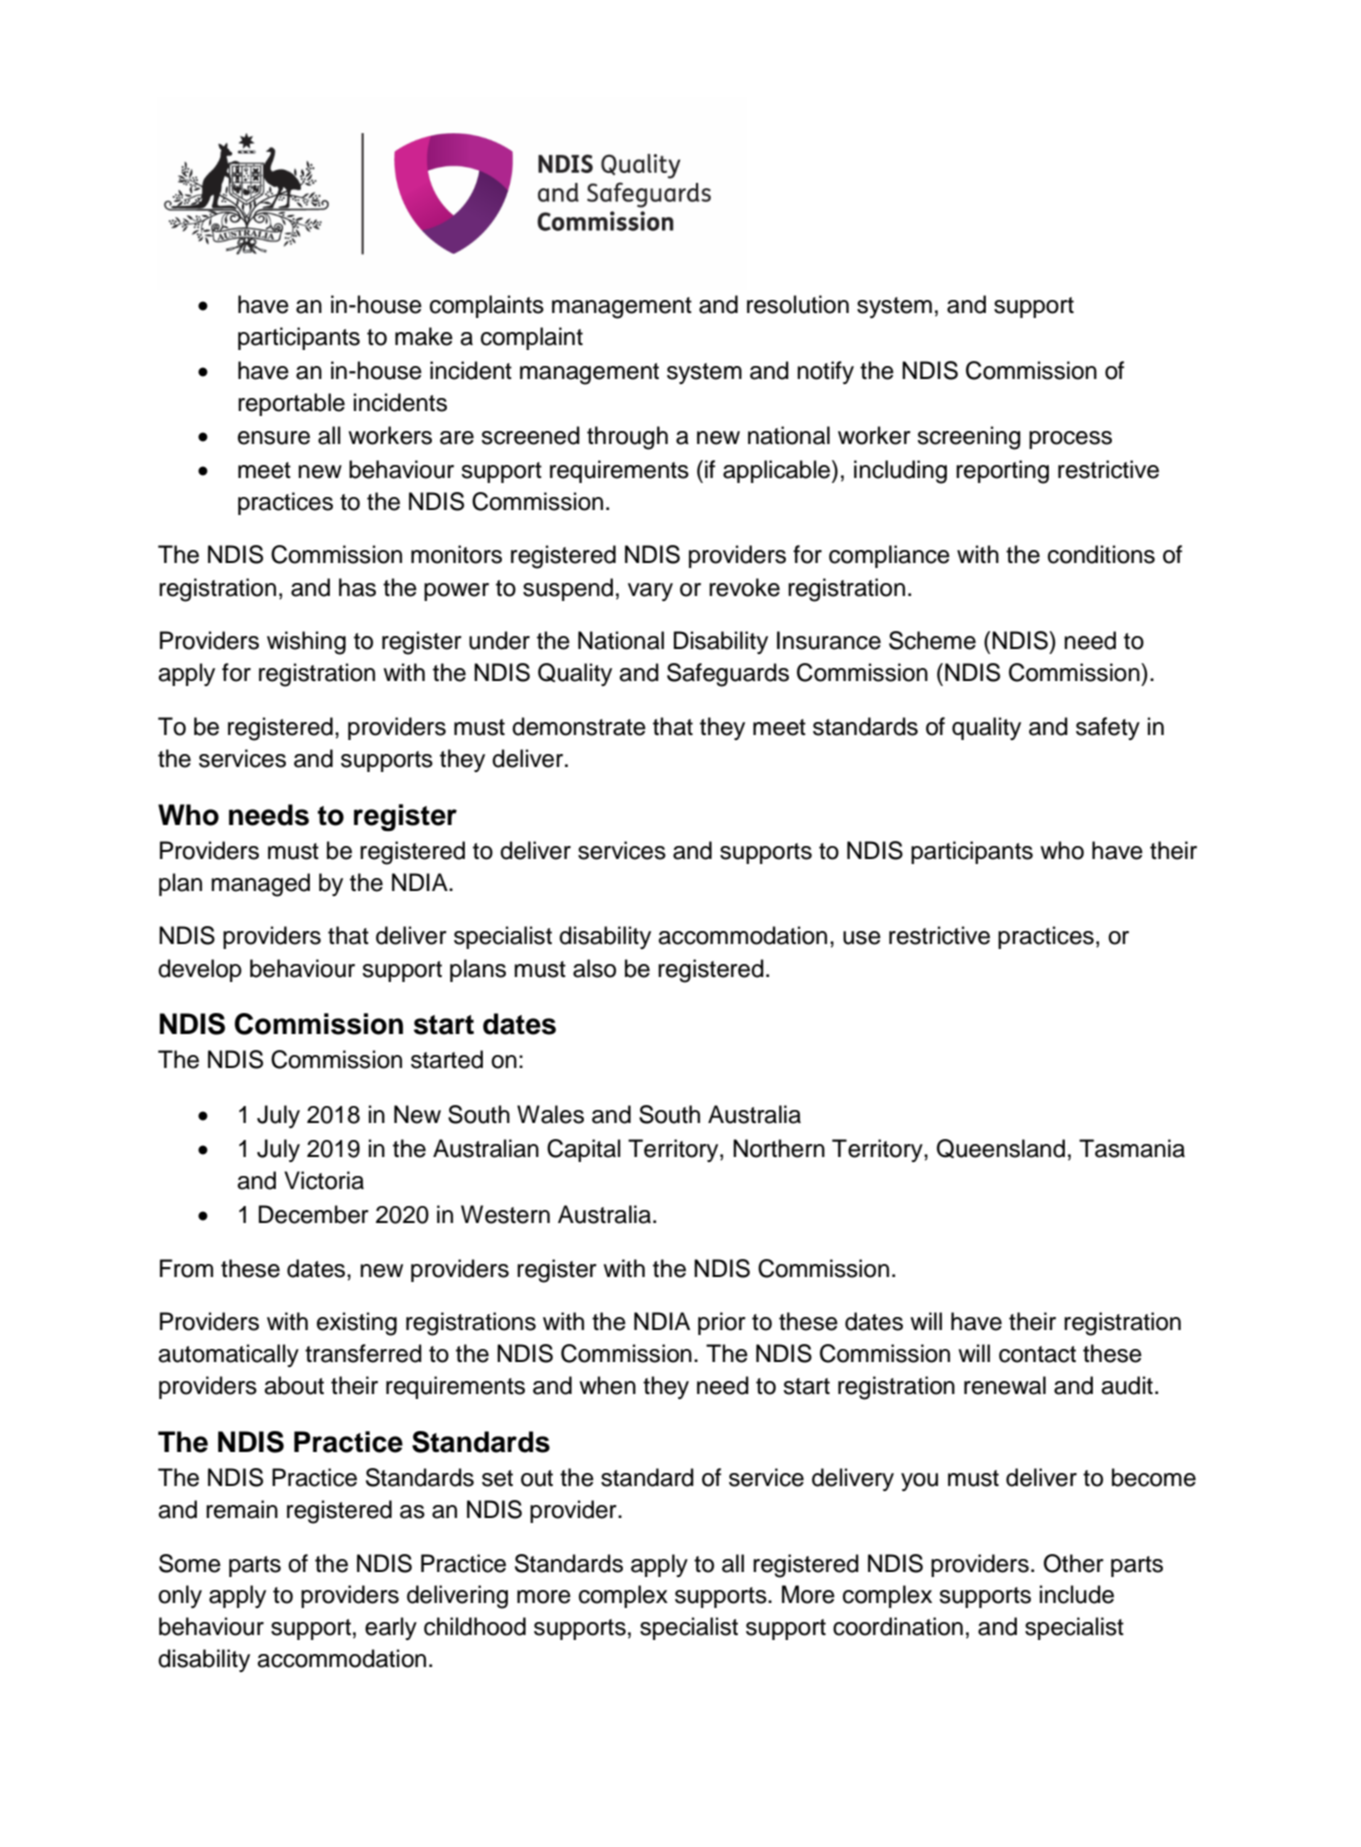 This screenshot has width=1361, height=1847. What do you see at coordinates (475, 1626) in the screenshot?
I see `childhood` at bounding box center [475, 1626].
